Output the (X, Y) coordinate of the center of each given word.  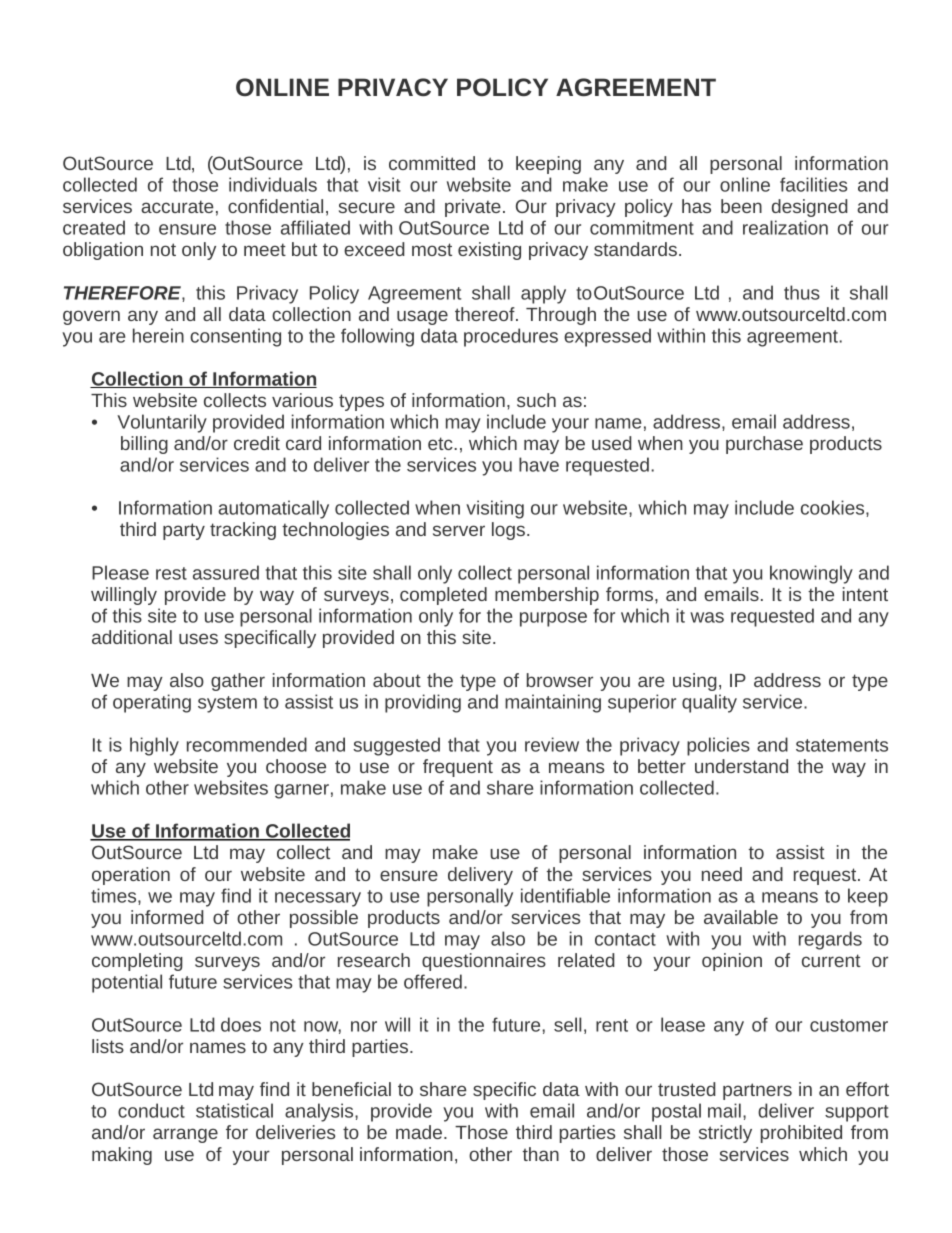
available (741, 917)
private (473, 208)
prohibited (801, 1134)
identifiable (565, 895)
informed (167, 917)
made (419, 1132)
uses (198, 638)
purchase (764, 445)
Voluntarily (162, 423)
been (741, 206)
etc (441, 443)
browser (559, 680)
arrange (185, 1135)
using (695, 682)
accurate (177, 206)
